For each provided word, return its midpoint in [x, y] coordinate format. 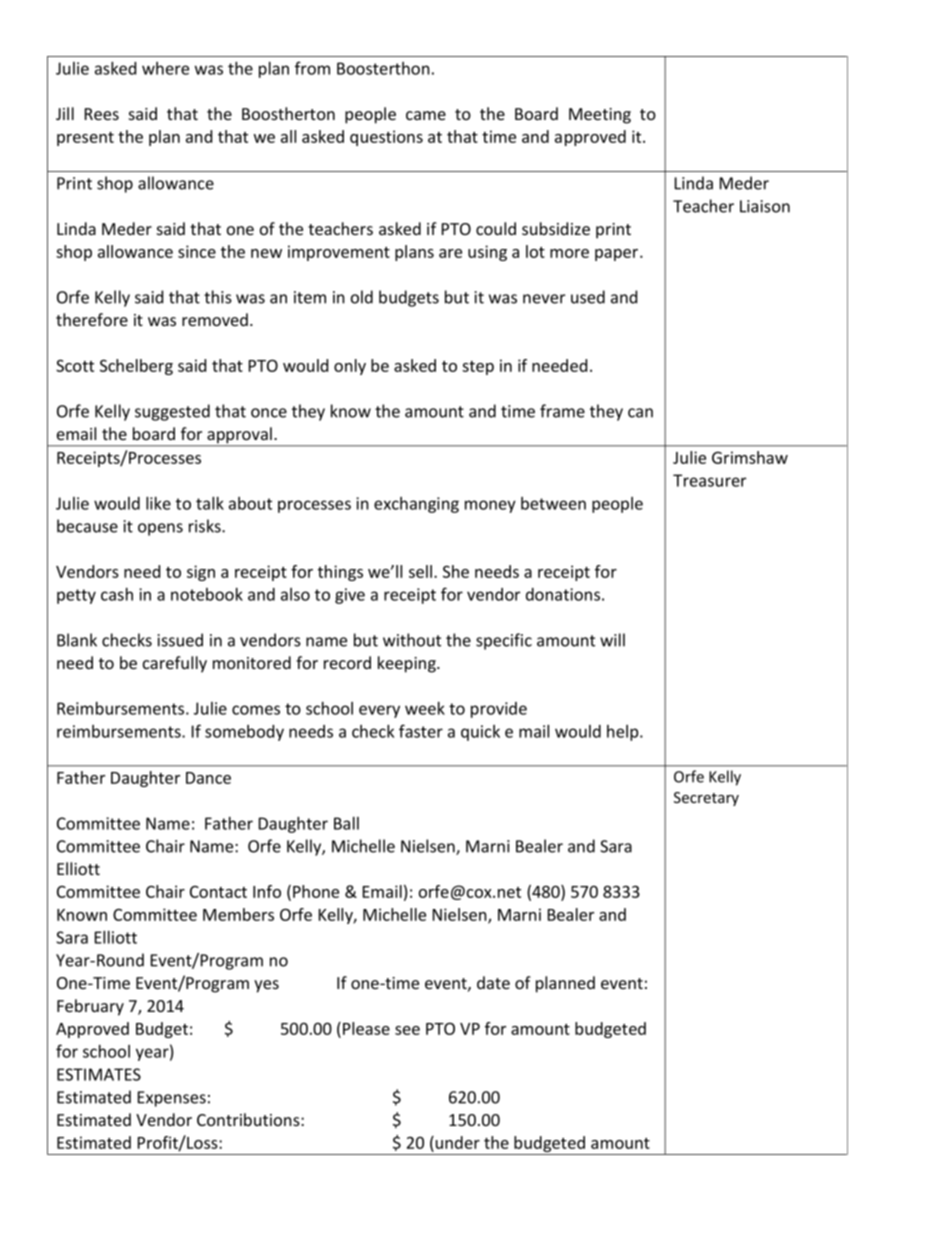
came [426, 115]
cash [117, 594]
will [612, 640]
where [165, 68]
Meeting [600, 116]
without [412, 640]
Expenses [172, 1099]
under [456, 1144]
